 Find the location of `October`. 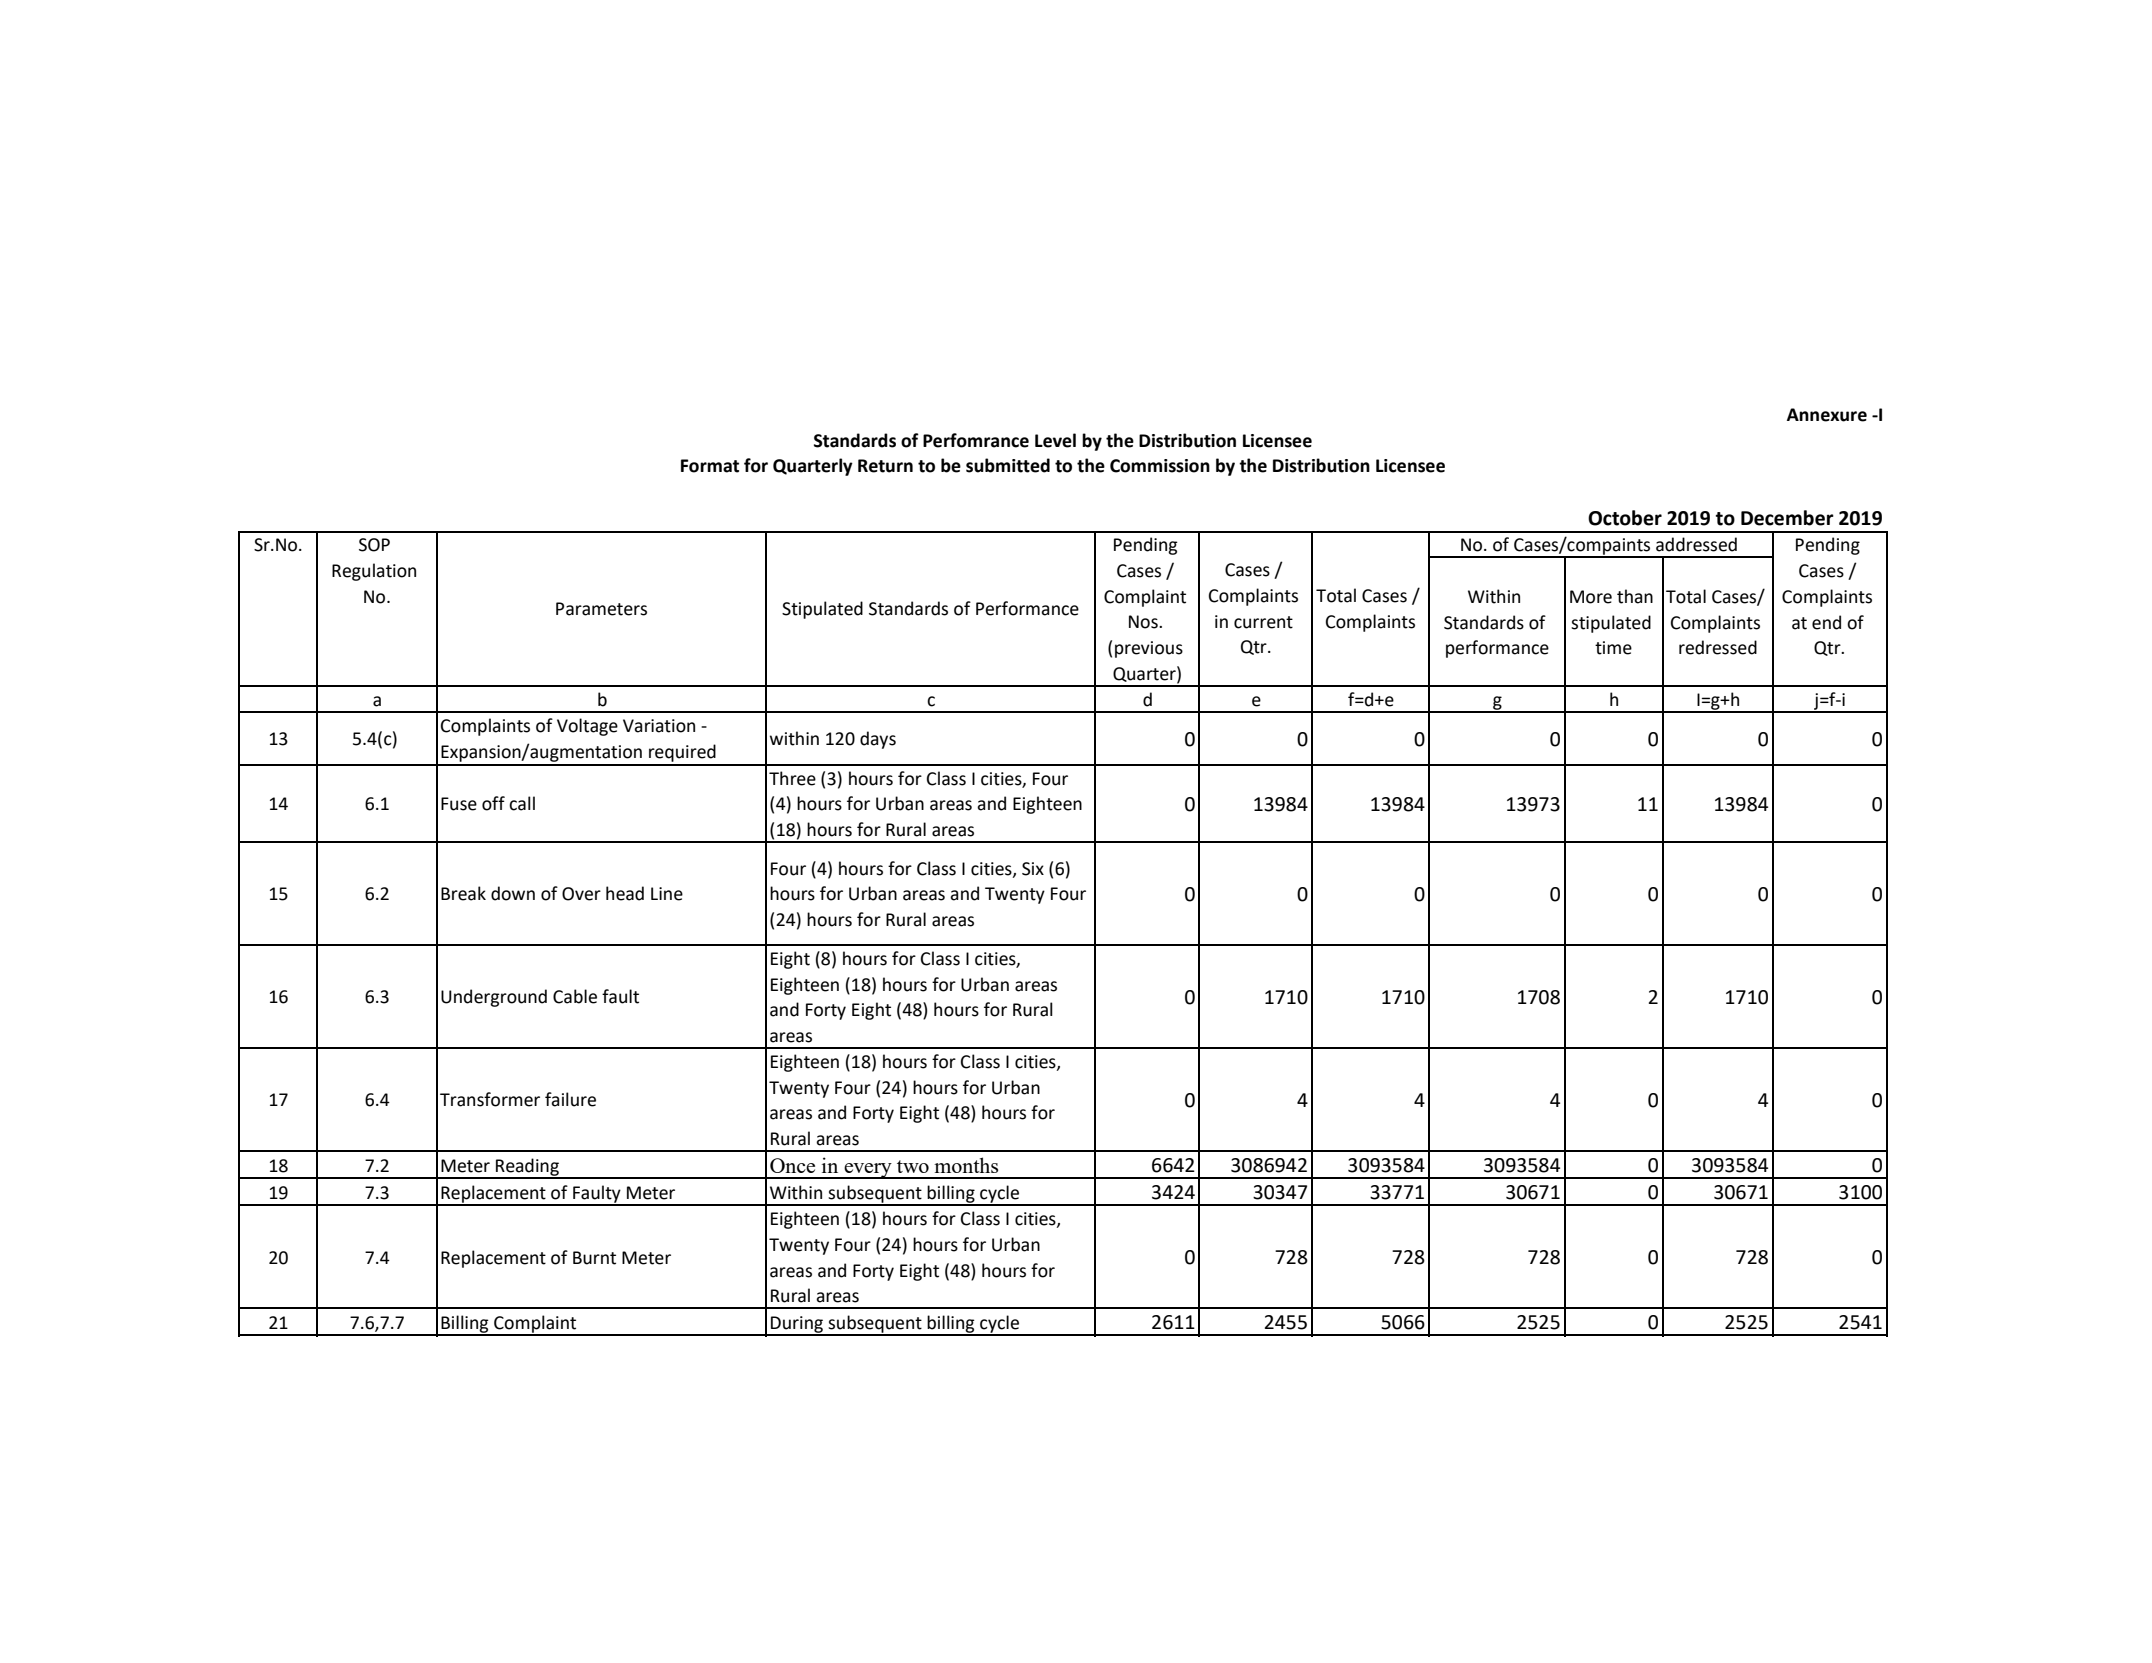

October is located at coordinates (1625, 518).
